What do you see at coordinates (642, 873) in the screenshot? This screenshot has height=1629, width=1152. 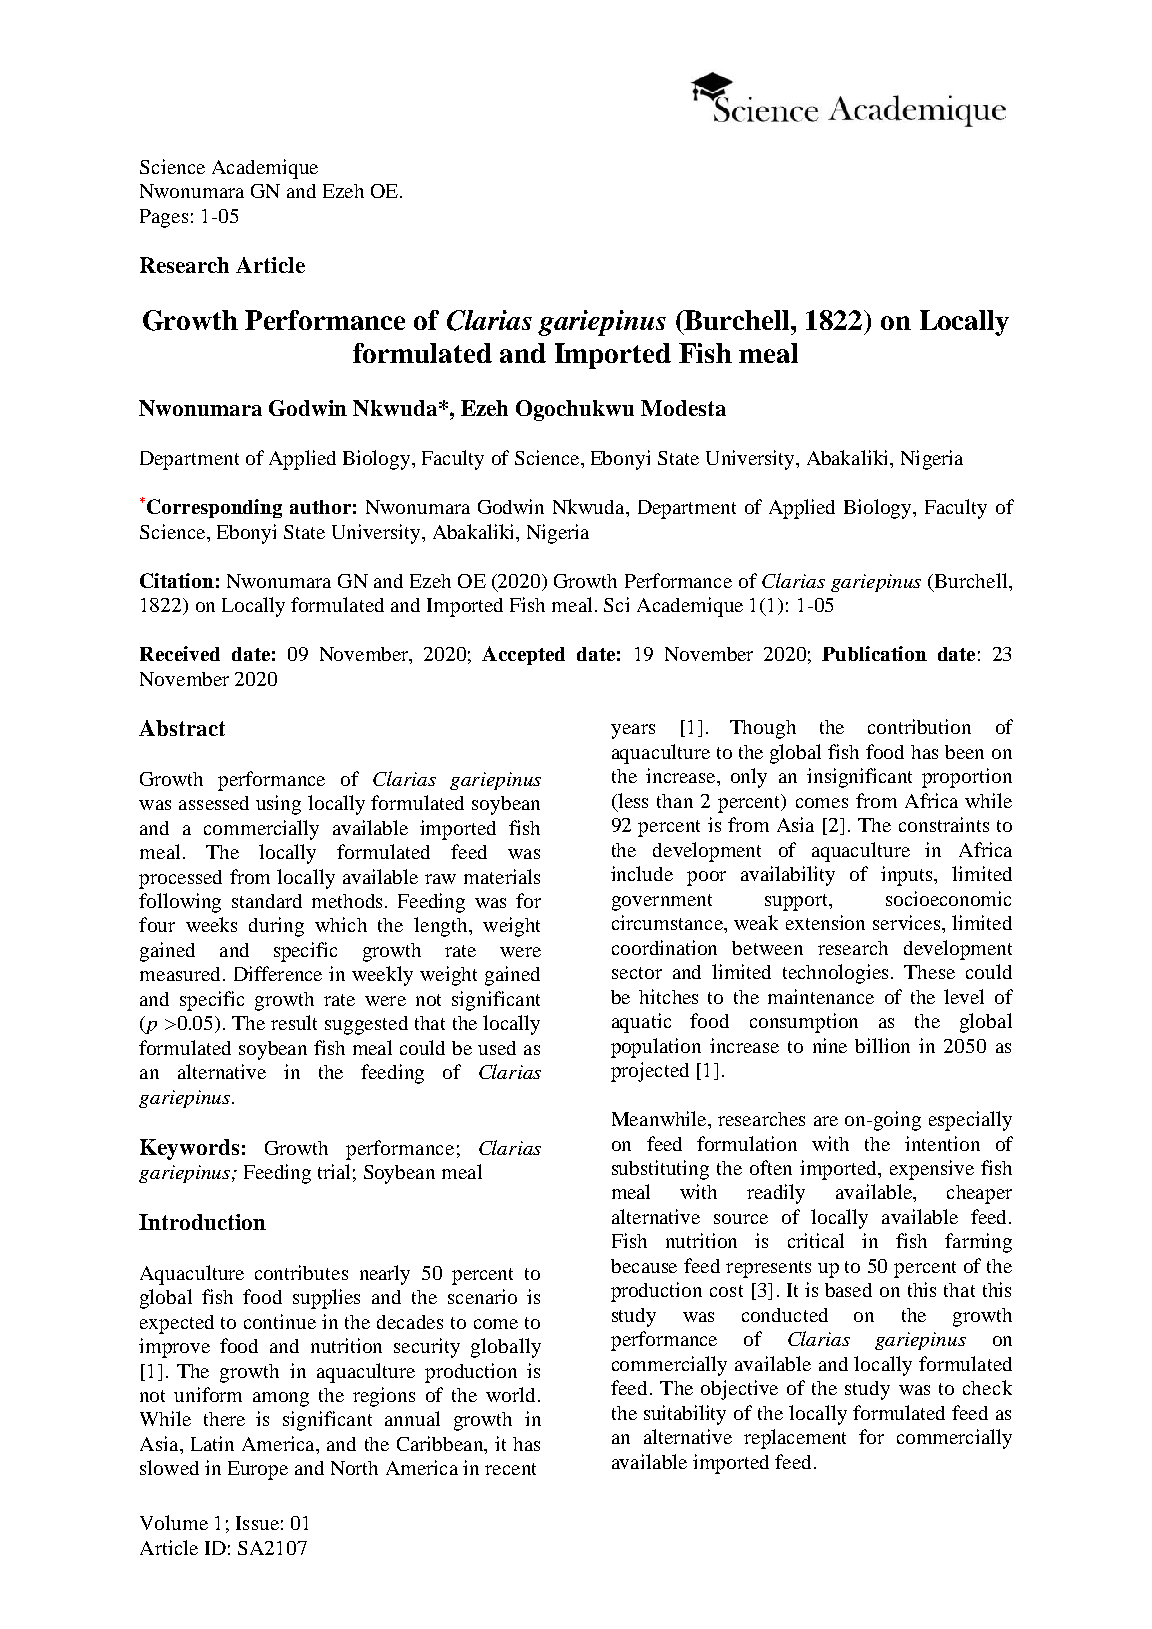 I see `include` at bounding box center [642, 873].
